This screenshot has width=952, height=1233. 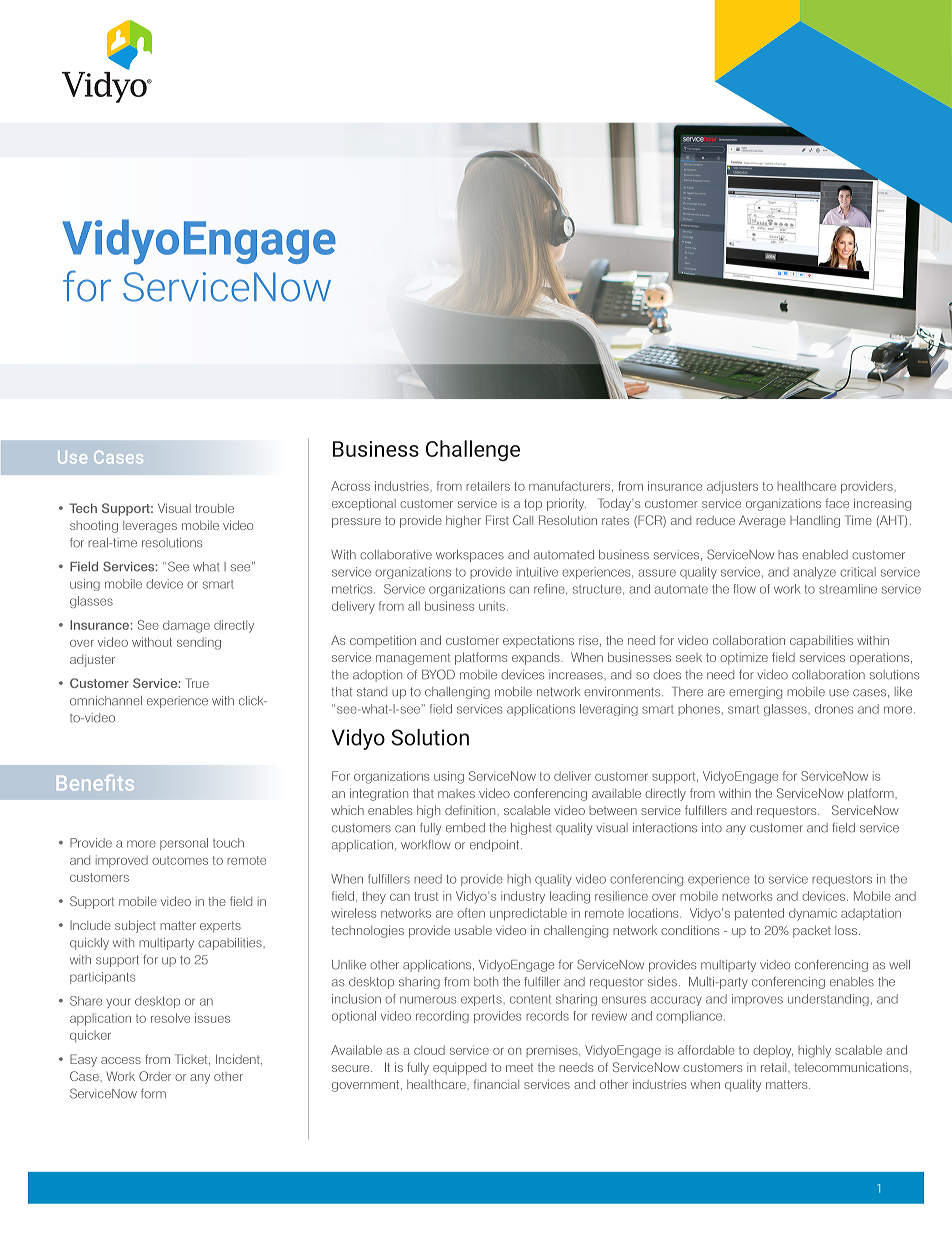 I want to click on BYOD, so click(x=438, y=674).
